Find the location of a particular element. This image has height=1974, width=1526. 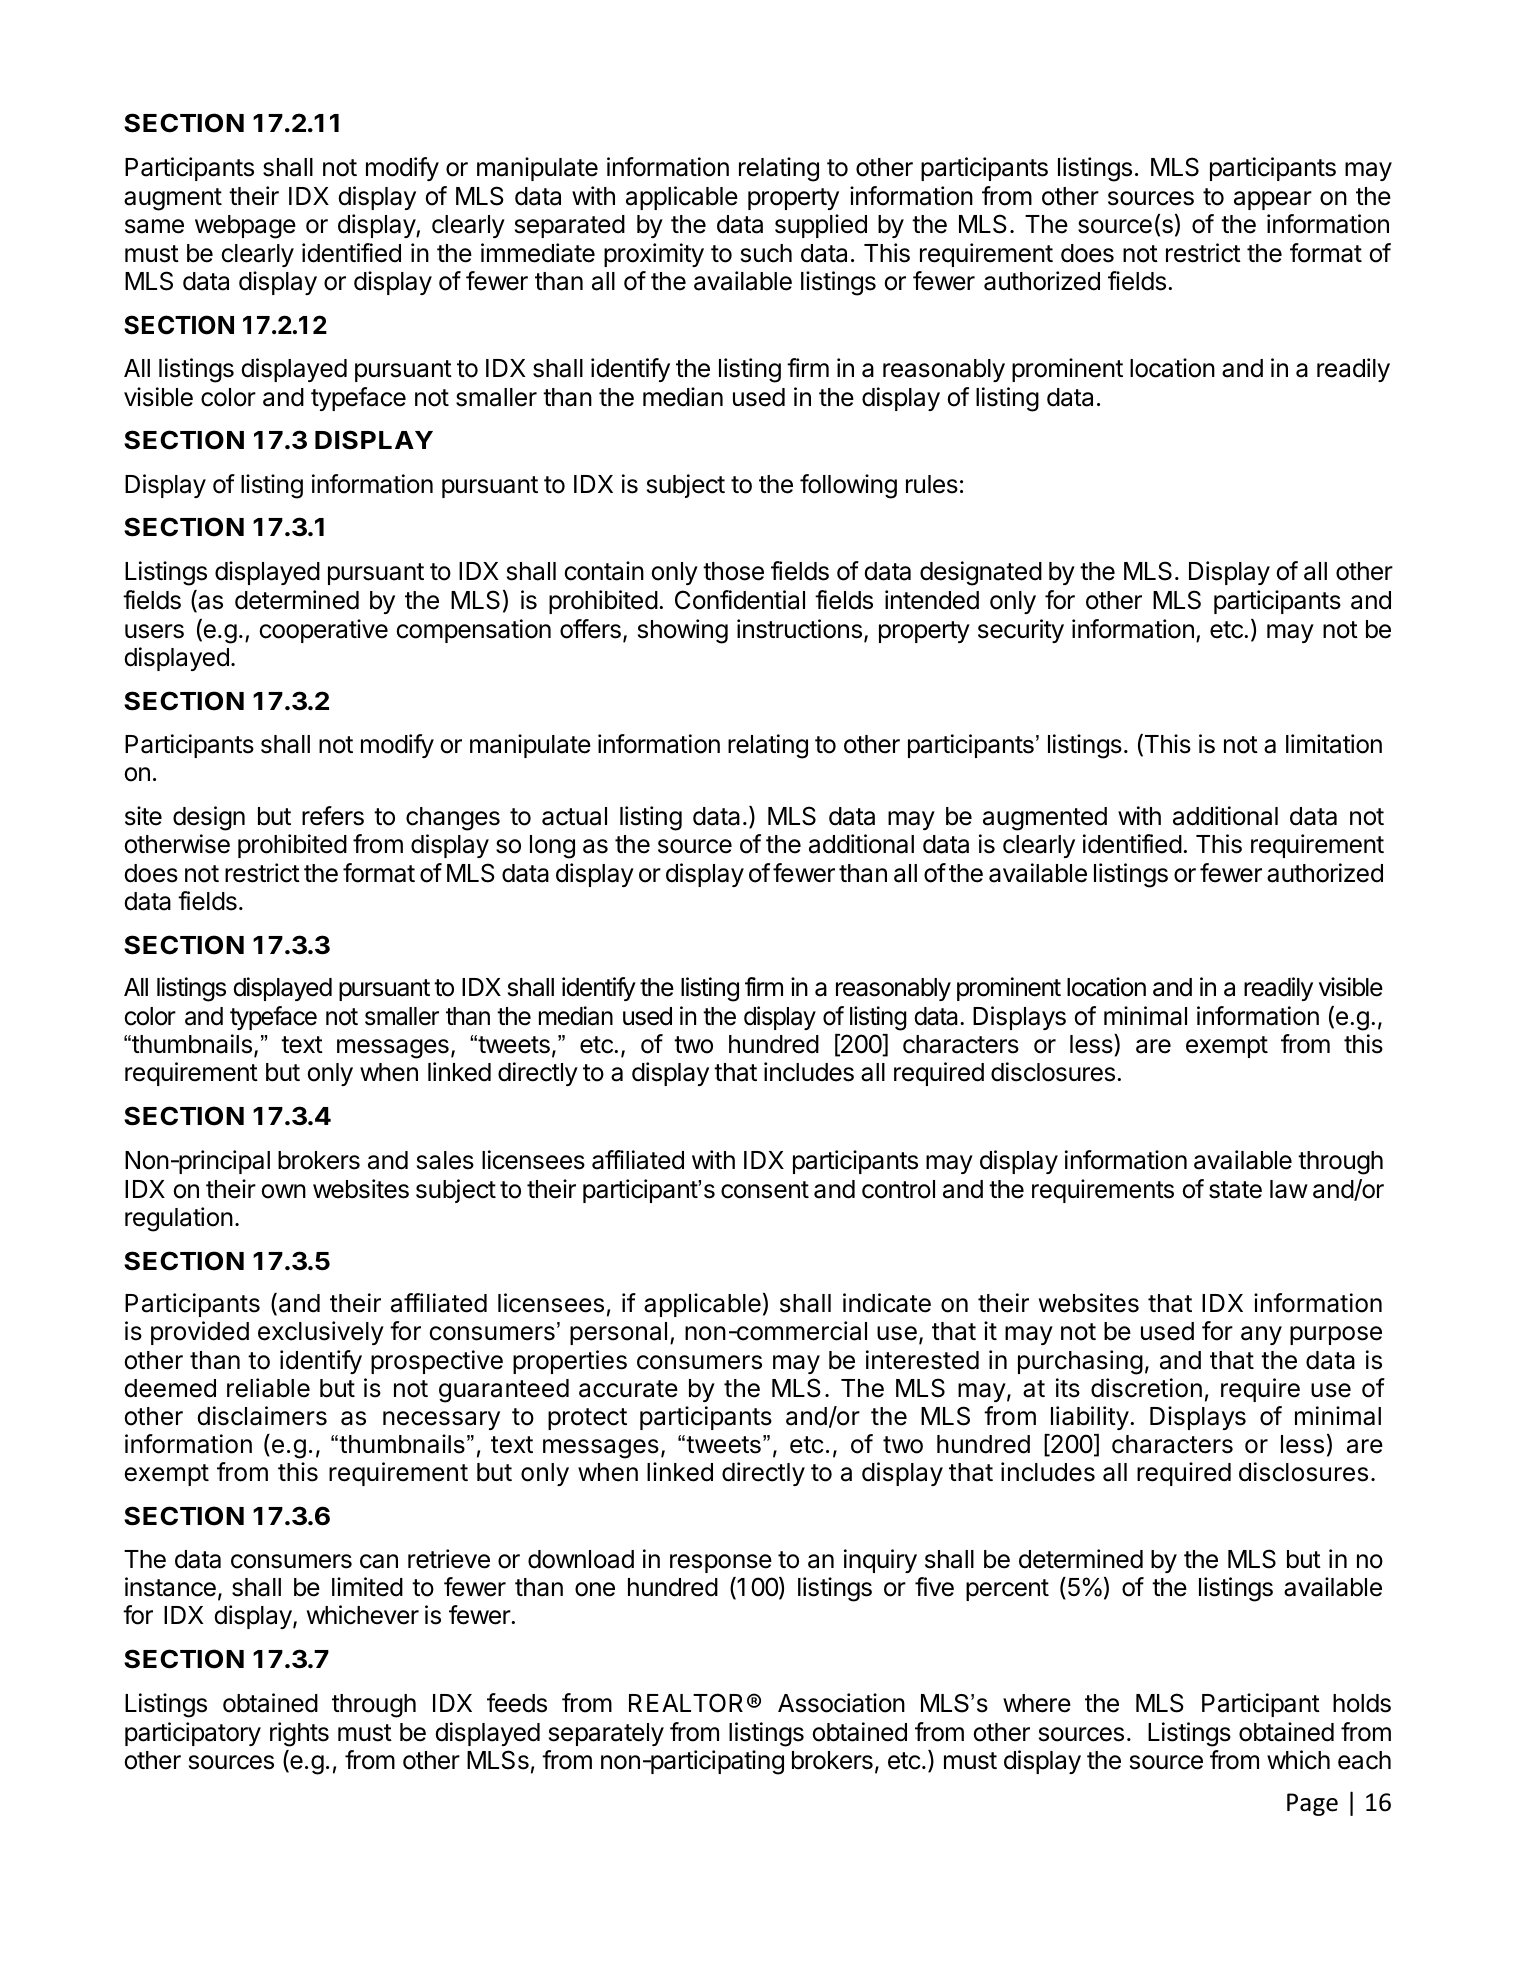

limitation is located at coordinates (1334, 744).
